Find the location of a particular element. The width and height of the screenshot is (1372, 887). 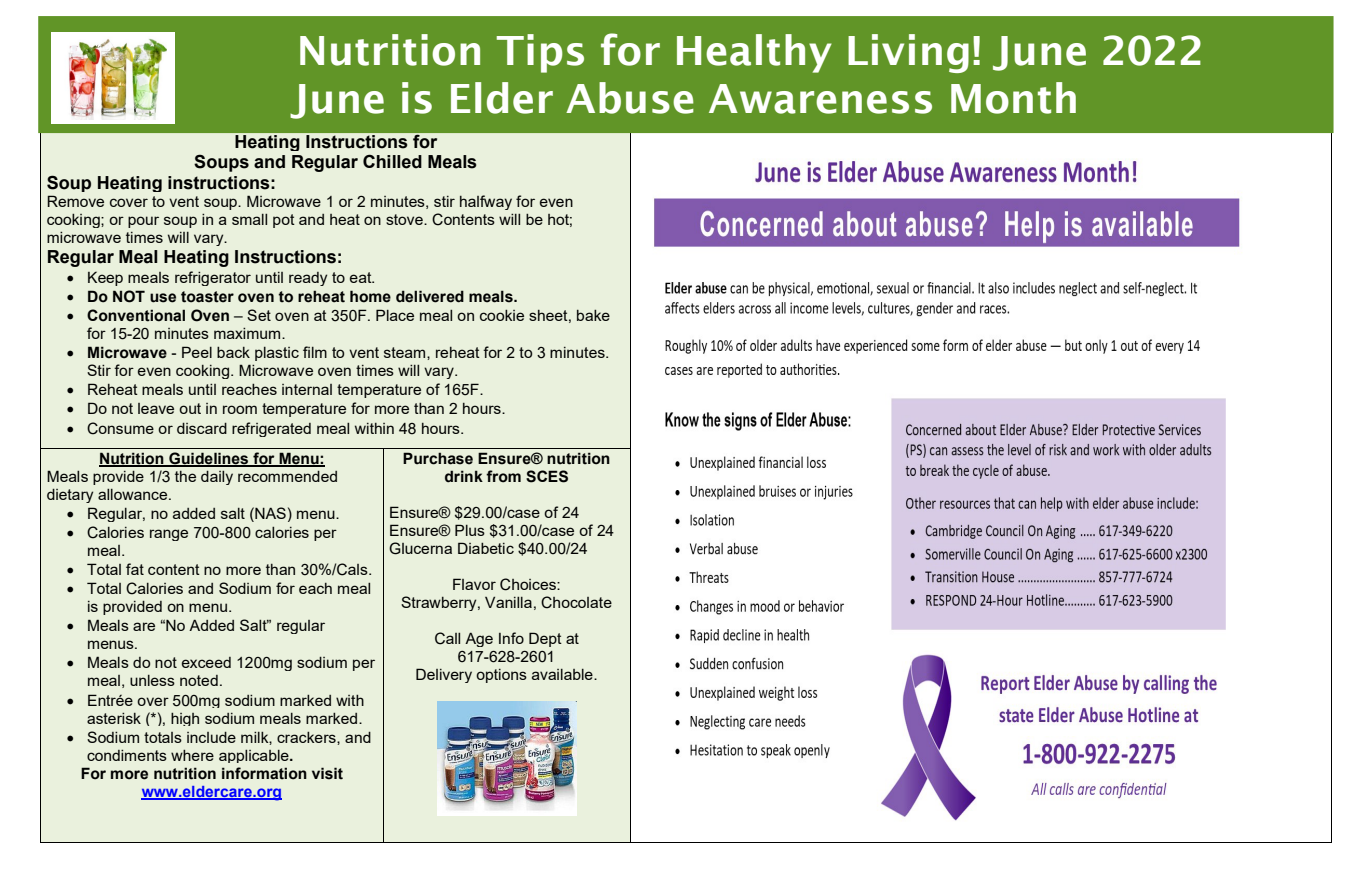

Tips is located at coordinates (540, 53).
